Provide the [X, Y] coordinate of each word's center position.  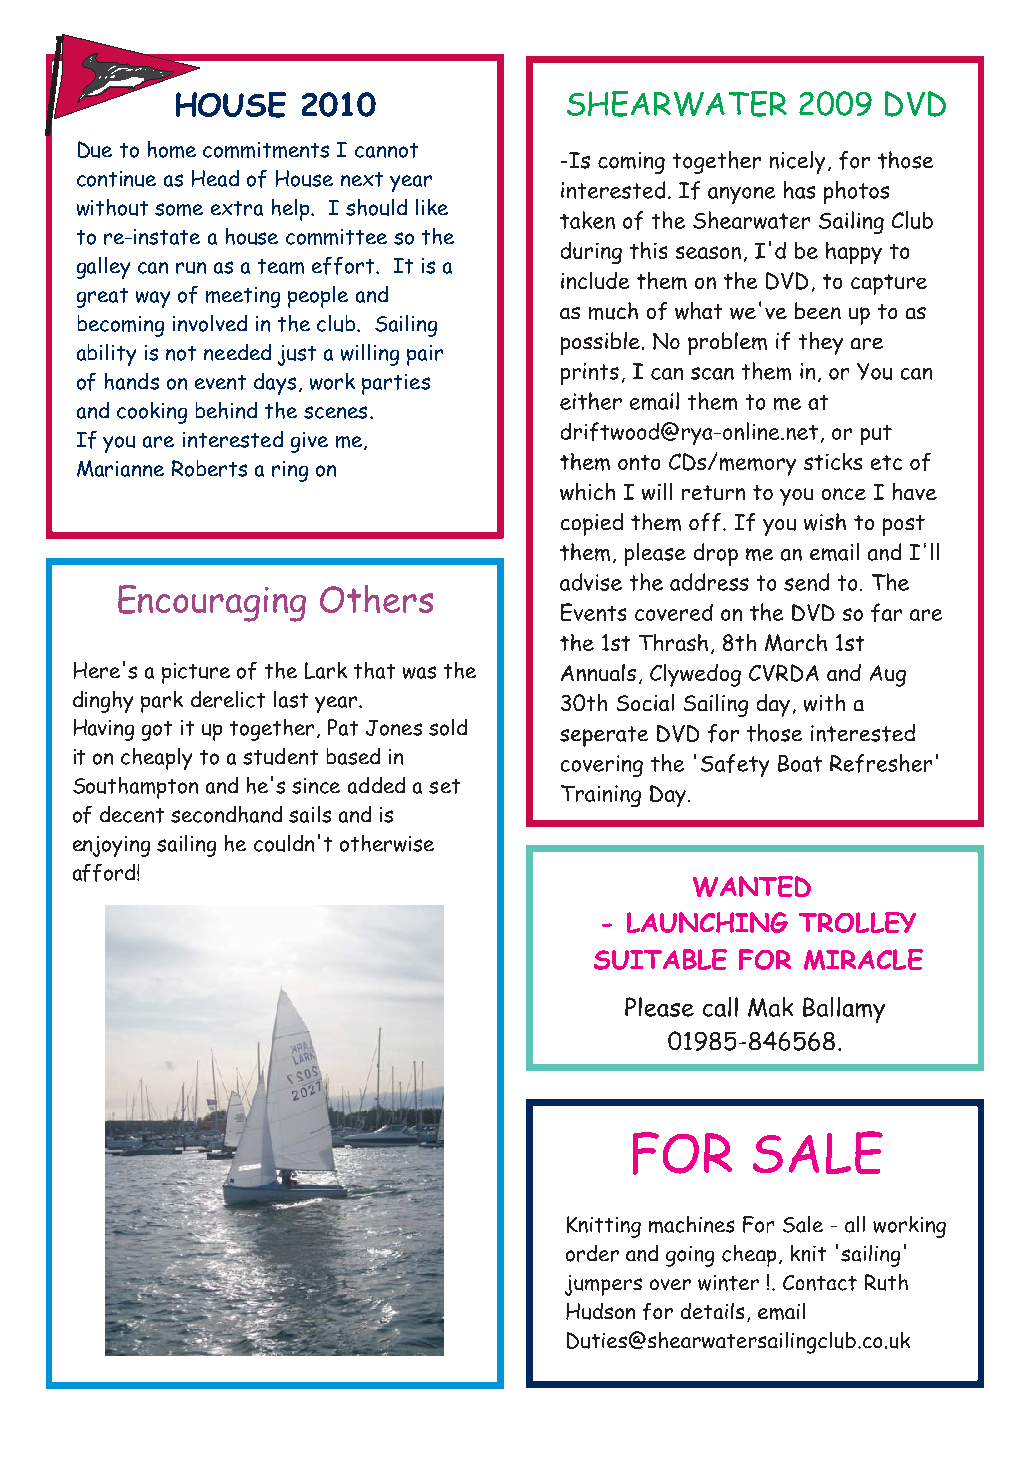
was [419, 672]
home [172, 149]
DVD [915, 104]
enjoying [111, 846]
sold [448, 727]
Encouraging [212, 603]
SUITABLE [660, 959]
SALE [818, 1152]
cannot [386, 150]
